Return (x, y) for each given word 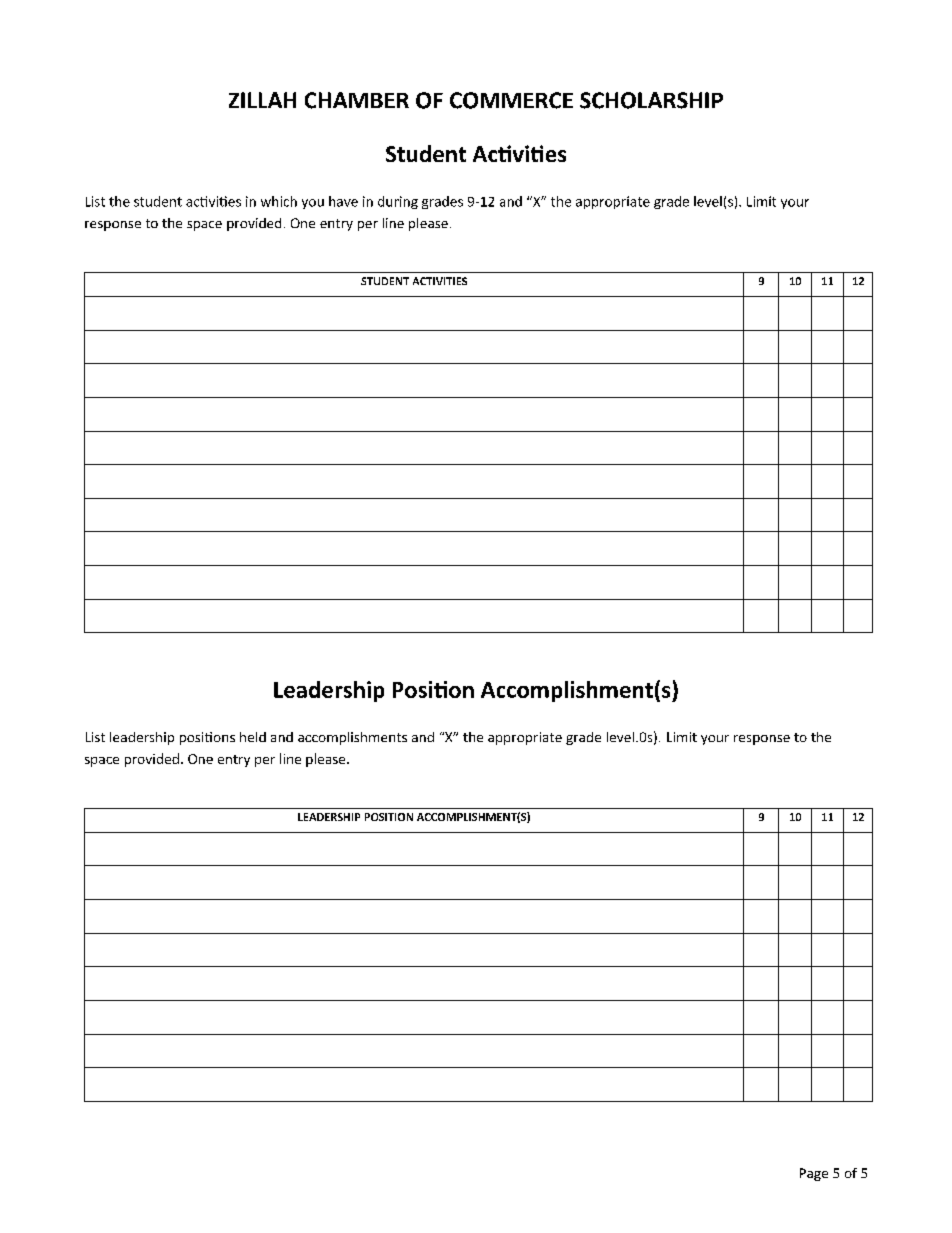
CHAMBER (357, 100)
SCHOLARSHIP (651, 100)
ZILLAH (262, 100)
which (279, 201)
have (343, 201)
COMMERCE (511, 100)
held (253, 737)
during (398, 202)
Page (814, 1174)
